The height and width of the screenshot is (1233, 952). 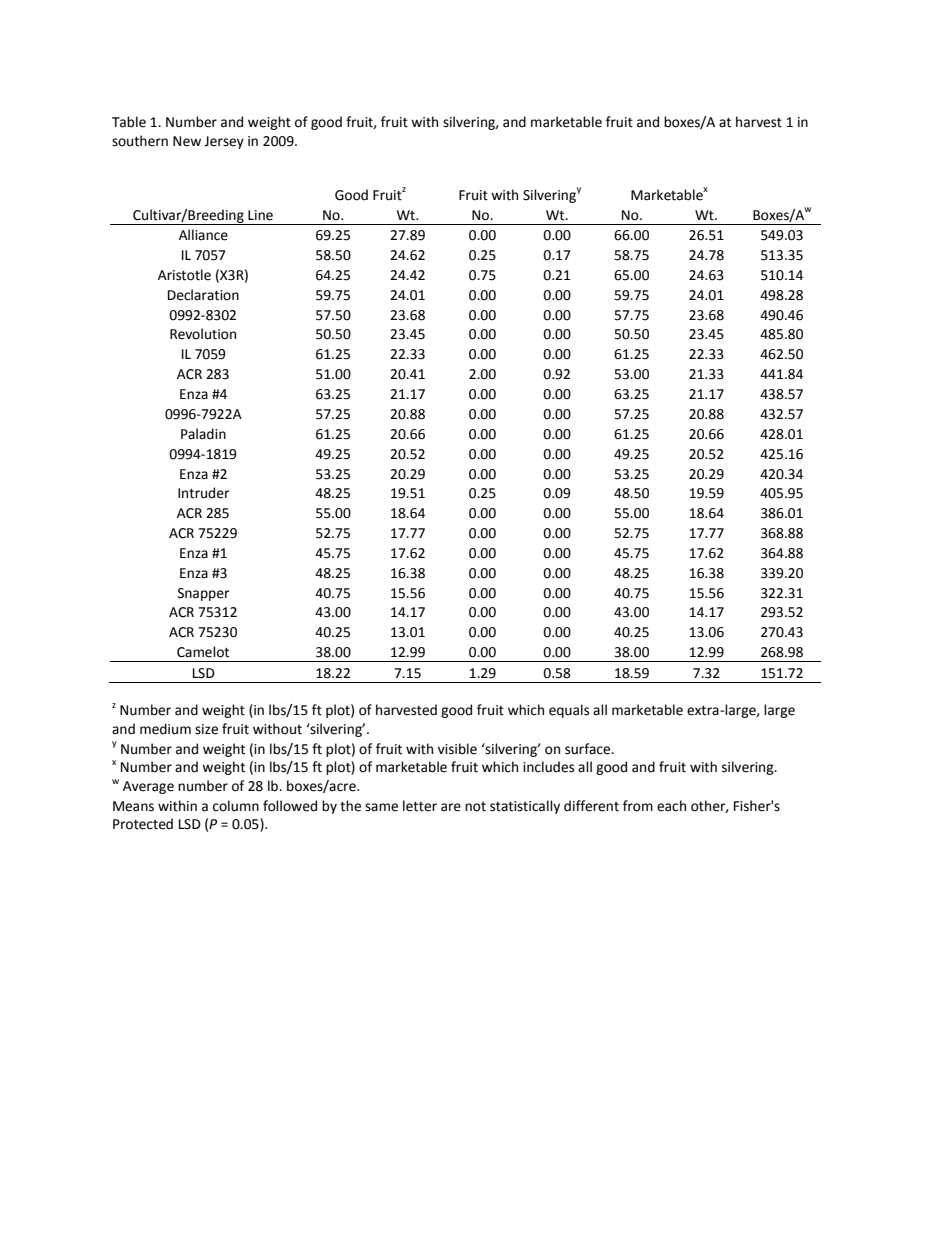 I want to click on New, so click(x=187, y=141).
